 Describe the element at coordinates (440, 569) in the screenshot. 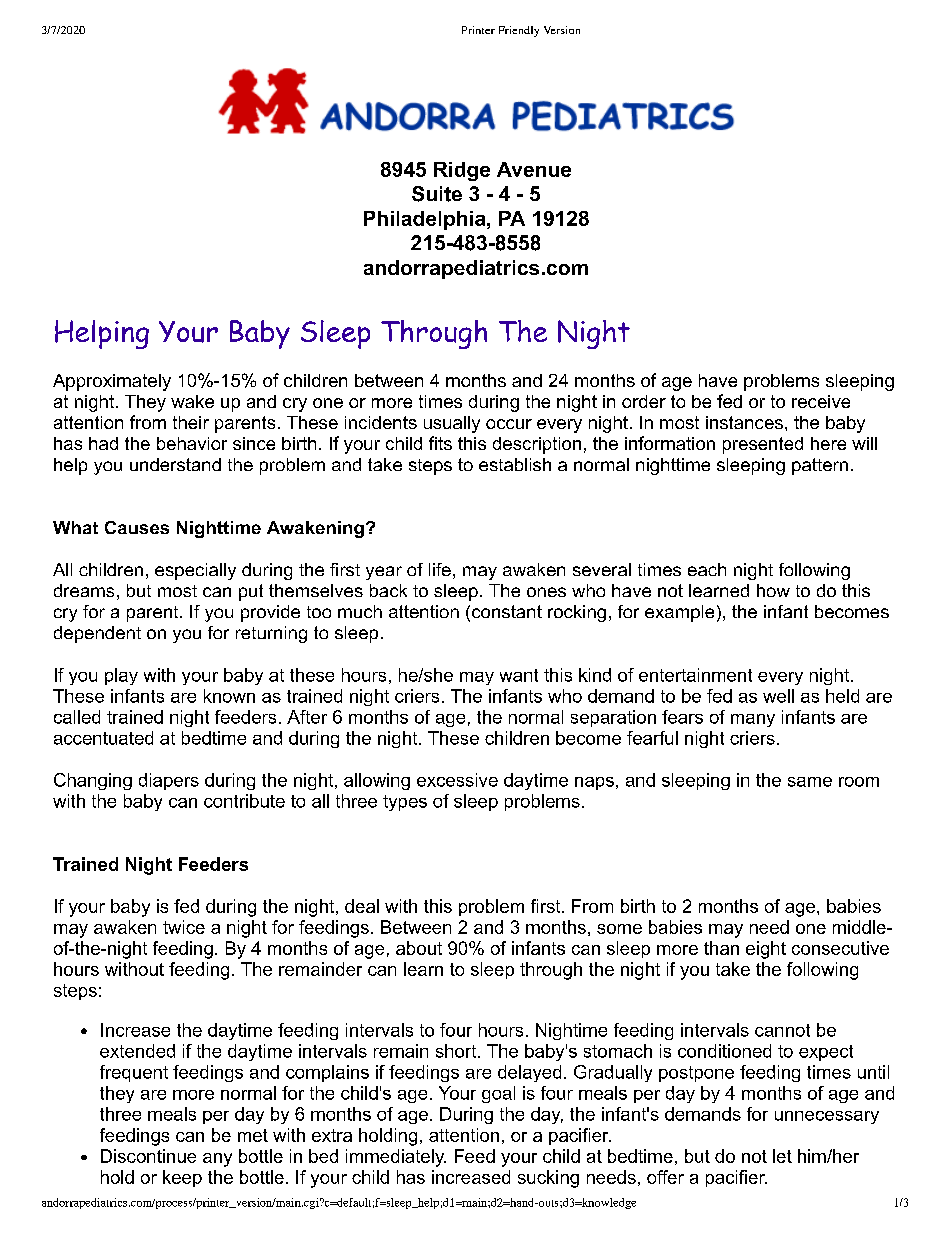

I see `life` at that location.
